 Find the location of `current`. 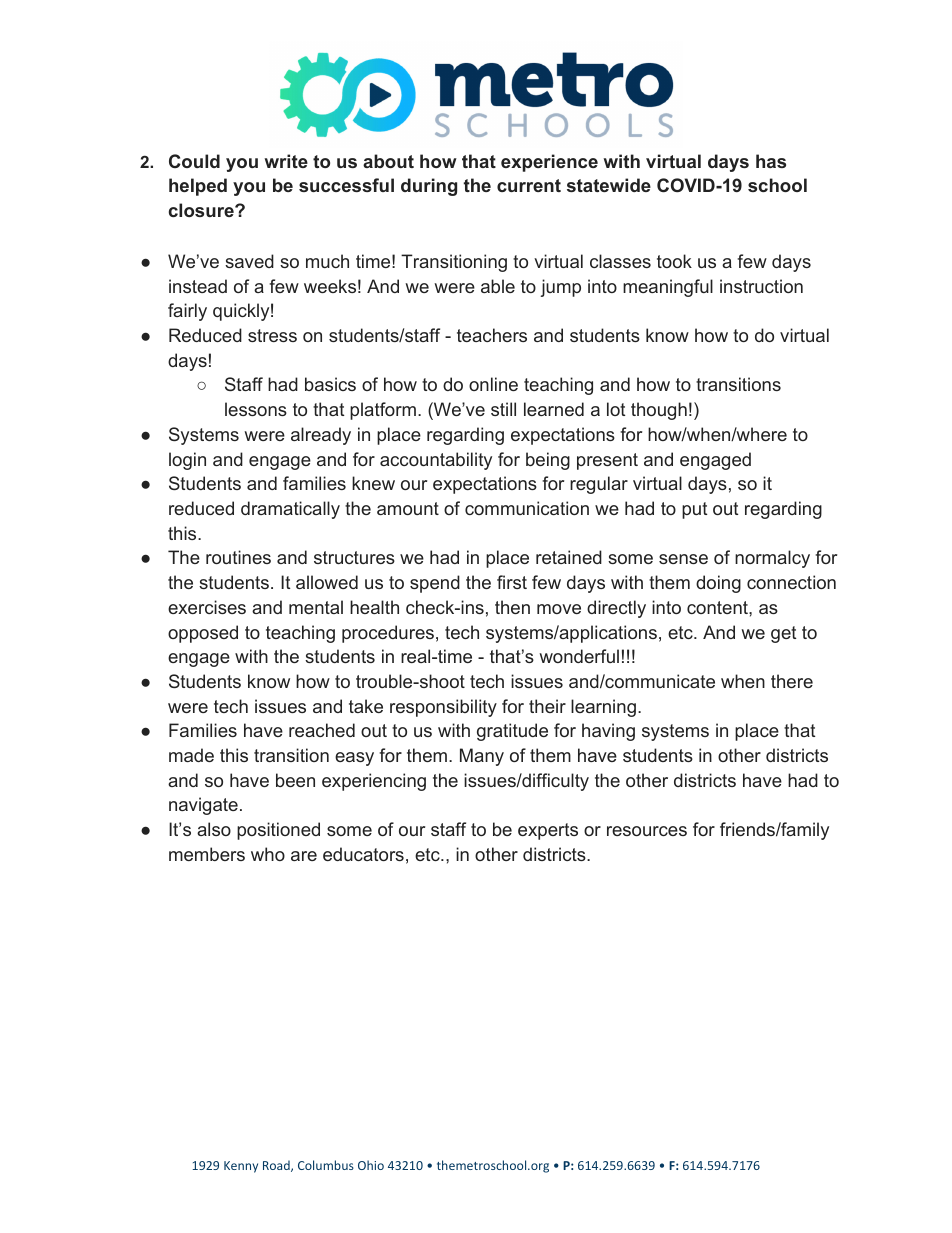

current is located at coordinates (529, 185).
